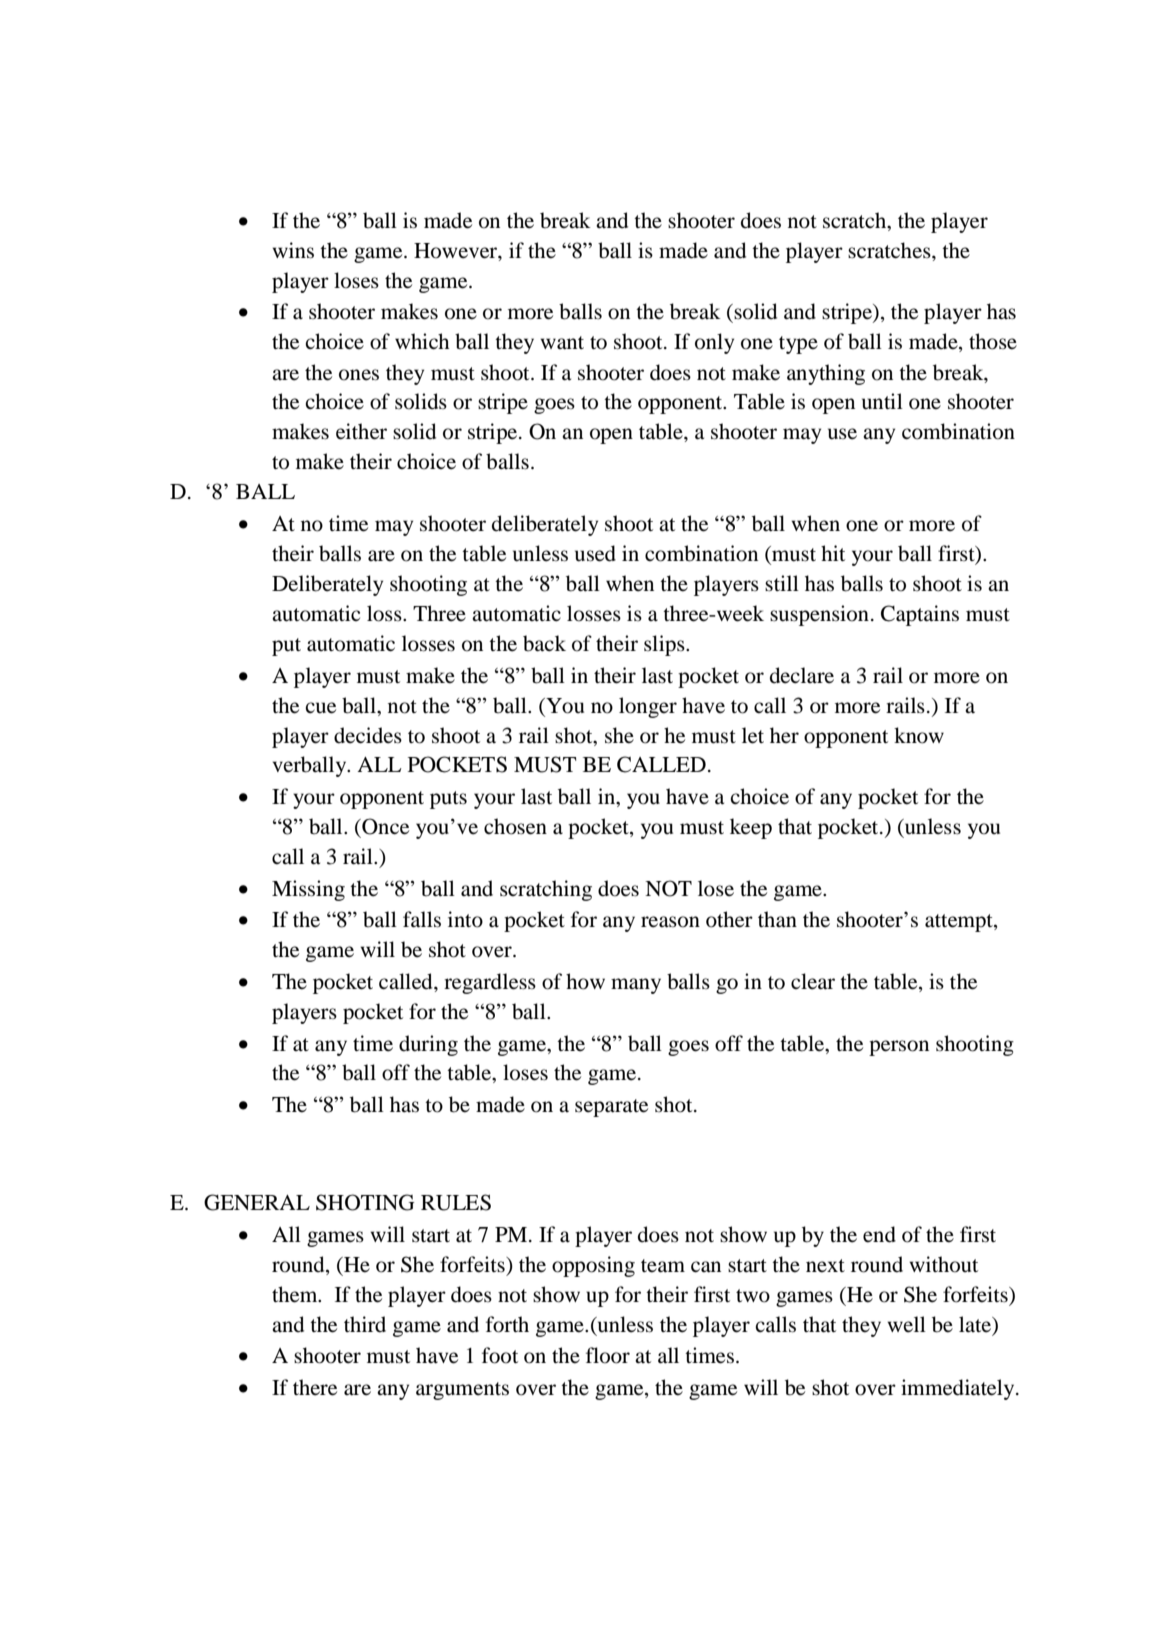 The width and height of the screenshot is (1155, 1635). Describe the element at coordinates (365, 1324) in the screenshot. I see `third` at that location.
